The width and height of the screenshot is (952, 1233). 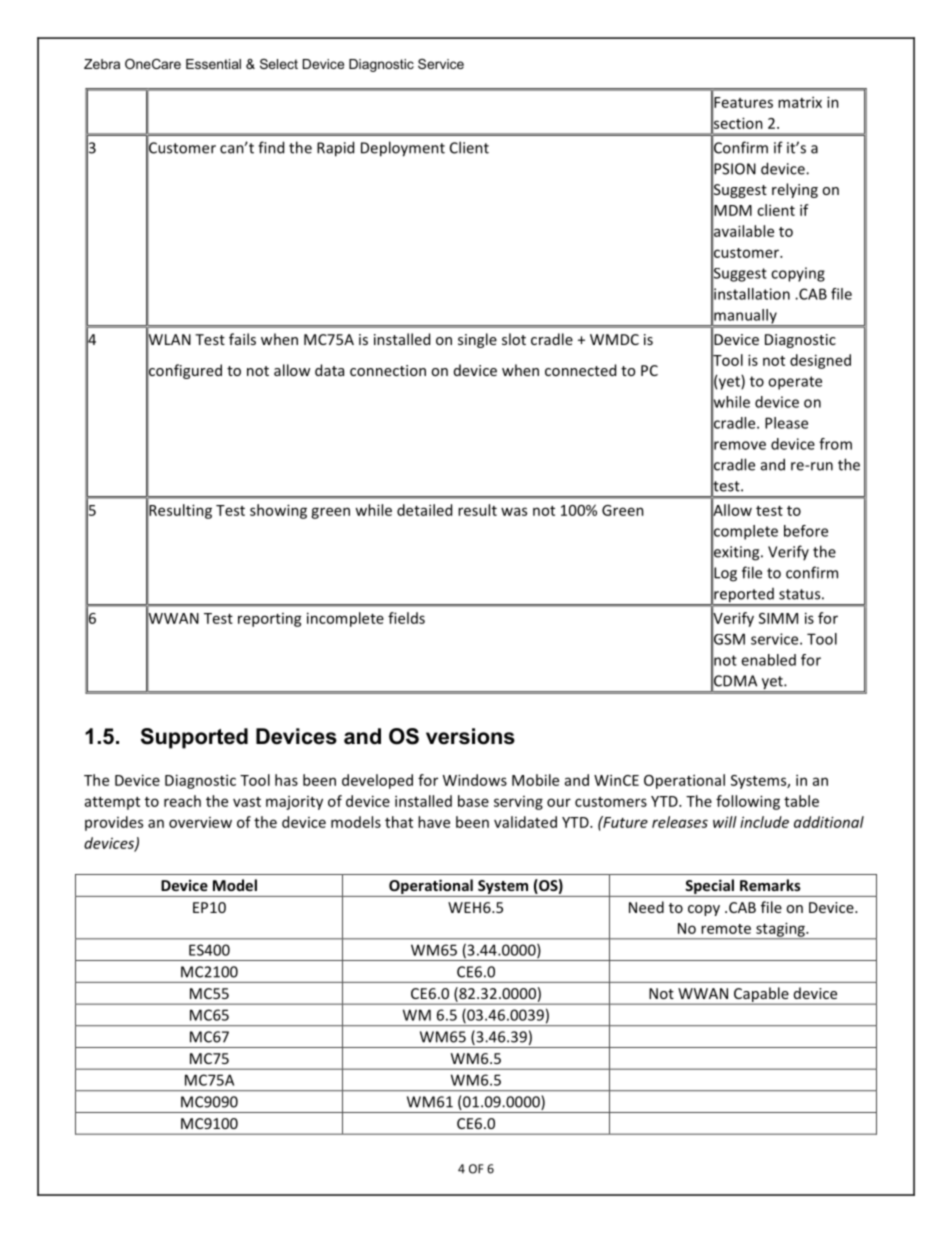 I want to click on matrix, so click(x=800, y=102).
